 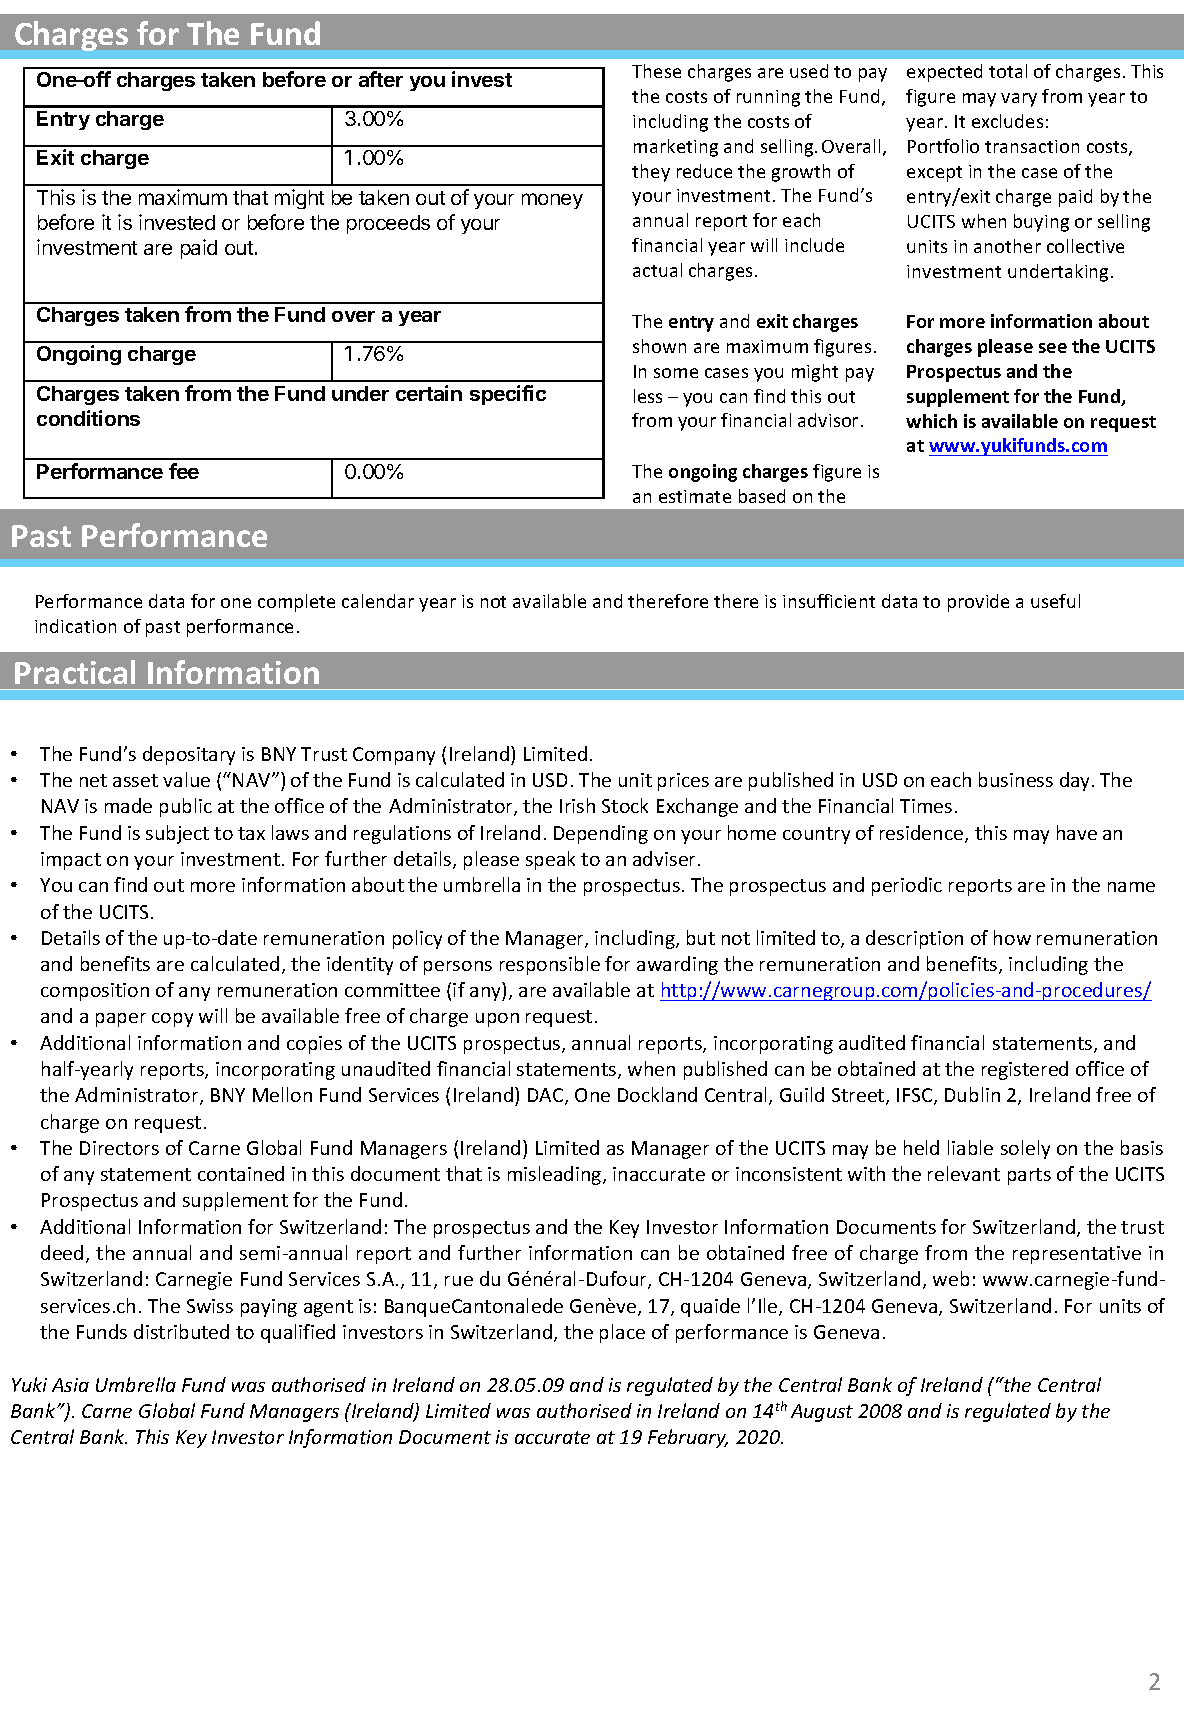 I want to click on description, so click(x=914, y=939).
